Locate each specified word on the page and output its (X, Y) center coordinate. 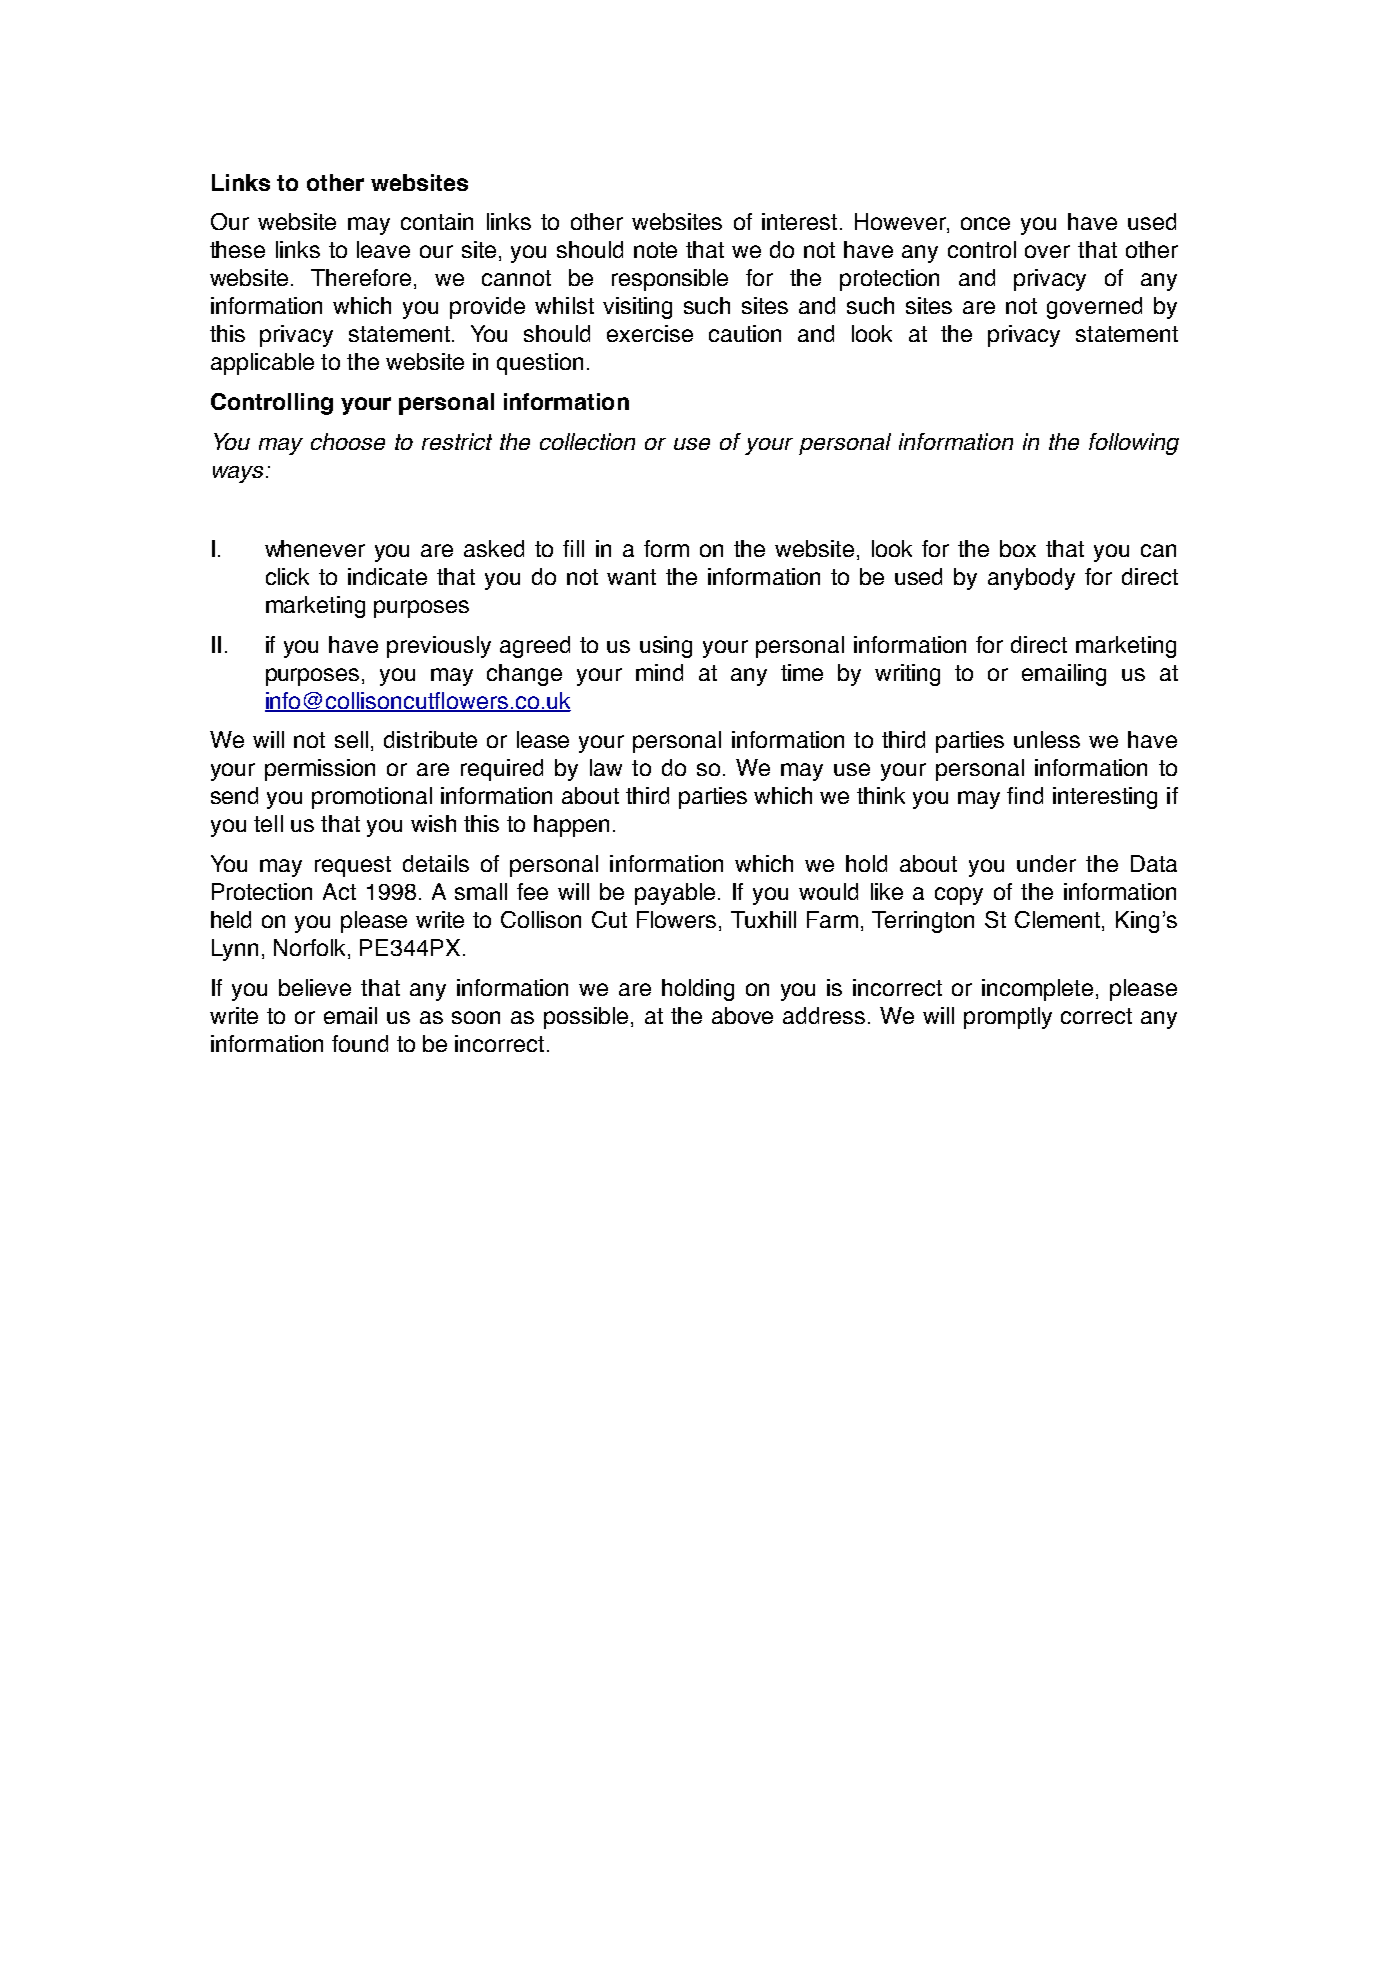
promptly (1008, 1018)
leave (383, 249)
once (985, 223)
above (742, 1015)
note (655, 250)
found (360, 1043)
